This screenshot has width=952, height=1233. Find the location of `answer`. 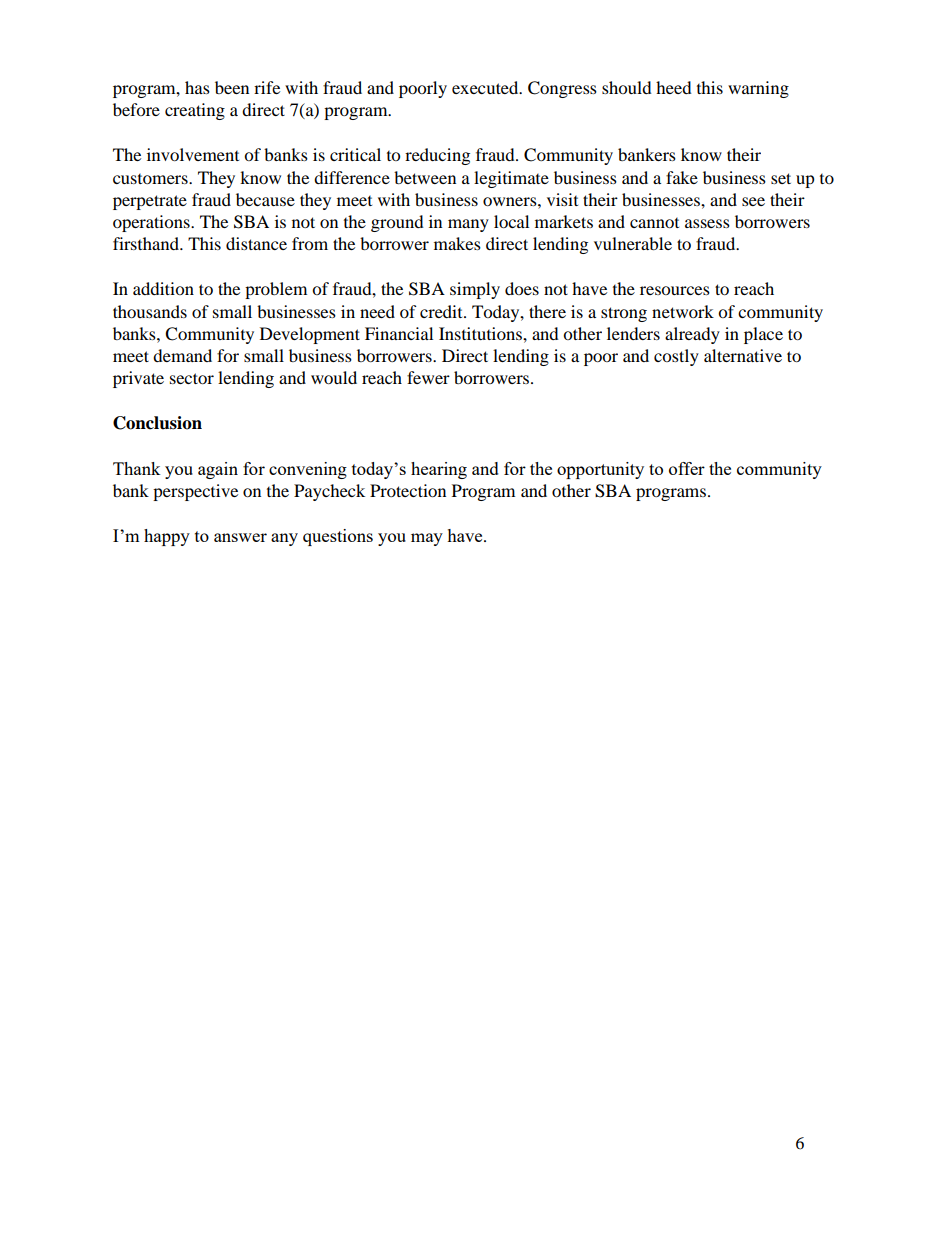

answer is located at coordinates (240, 537).
